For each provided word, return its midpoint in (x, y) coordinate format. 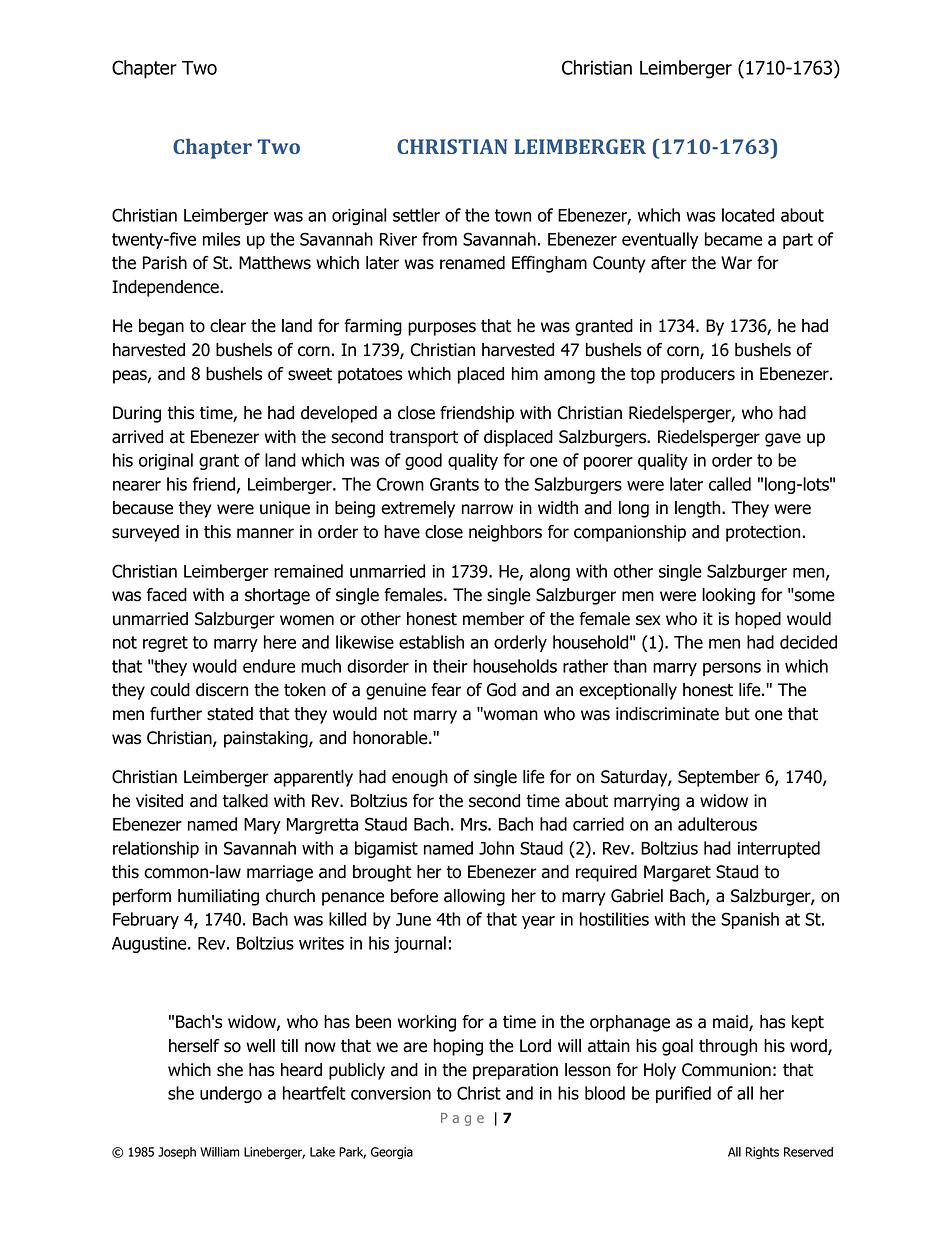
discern (222, 690)
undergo (231, 1094)
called (730, 484)
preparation (515, 1071)
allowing (474, 897)
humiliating (218, 897)
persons (732, 669)
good (423, 461)
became (733, 239)
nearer (137, 486)
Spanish (750, 920)
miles (222, 239)
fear (446, 690)
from (439, 239)
